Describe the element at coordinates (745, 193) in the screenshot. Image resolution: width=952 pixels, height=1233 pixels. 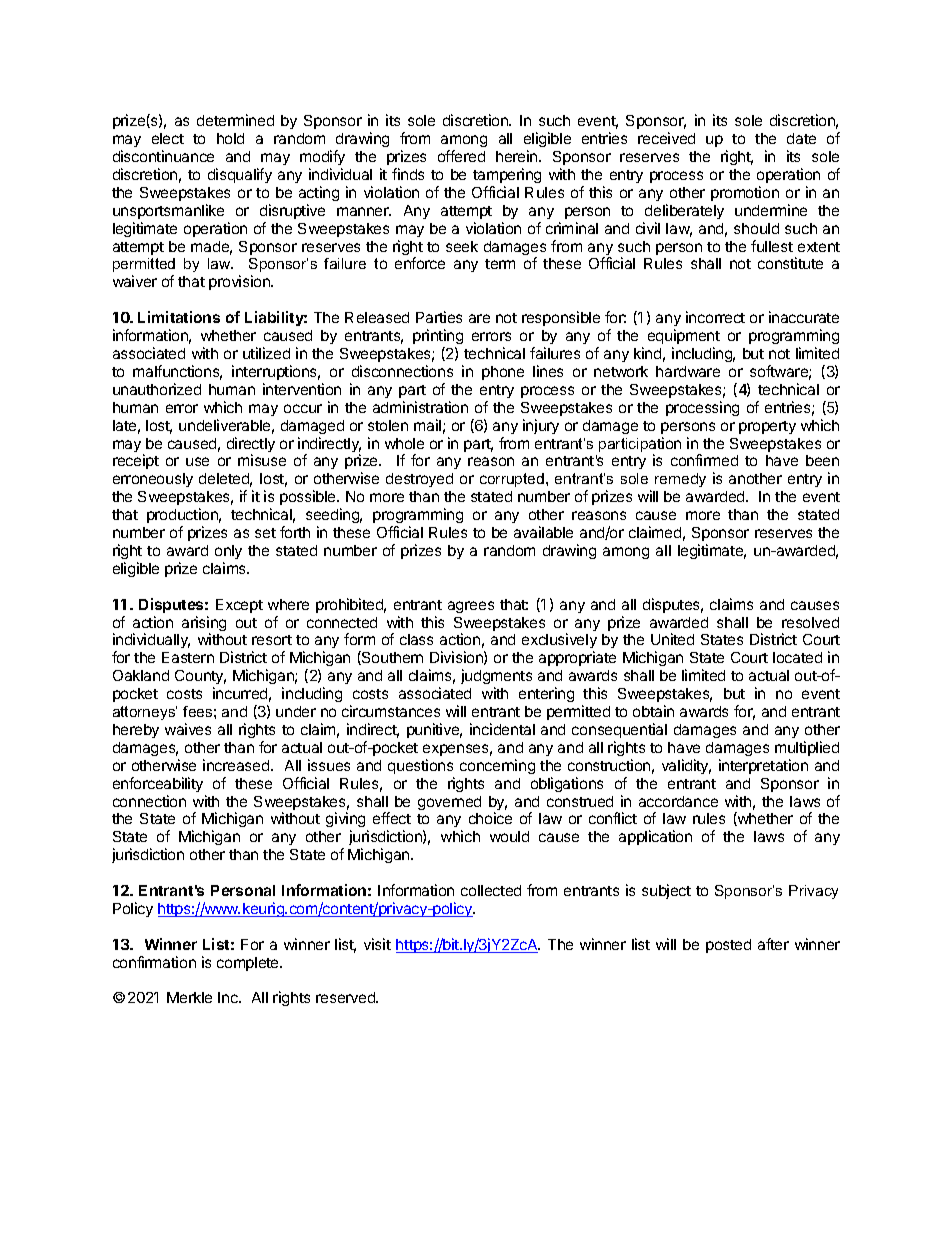
I see `promotion` at that location.
